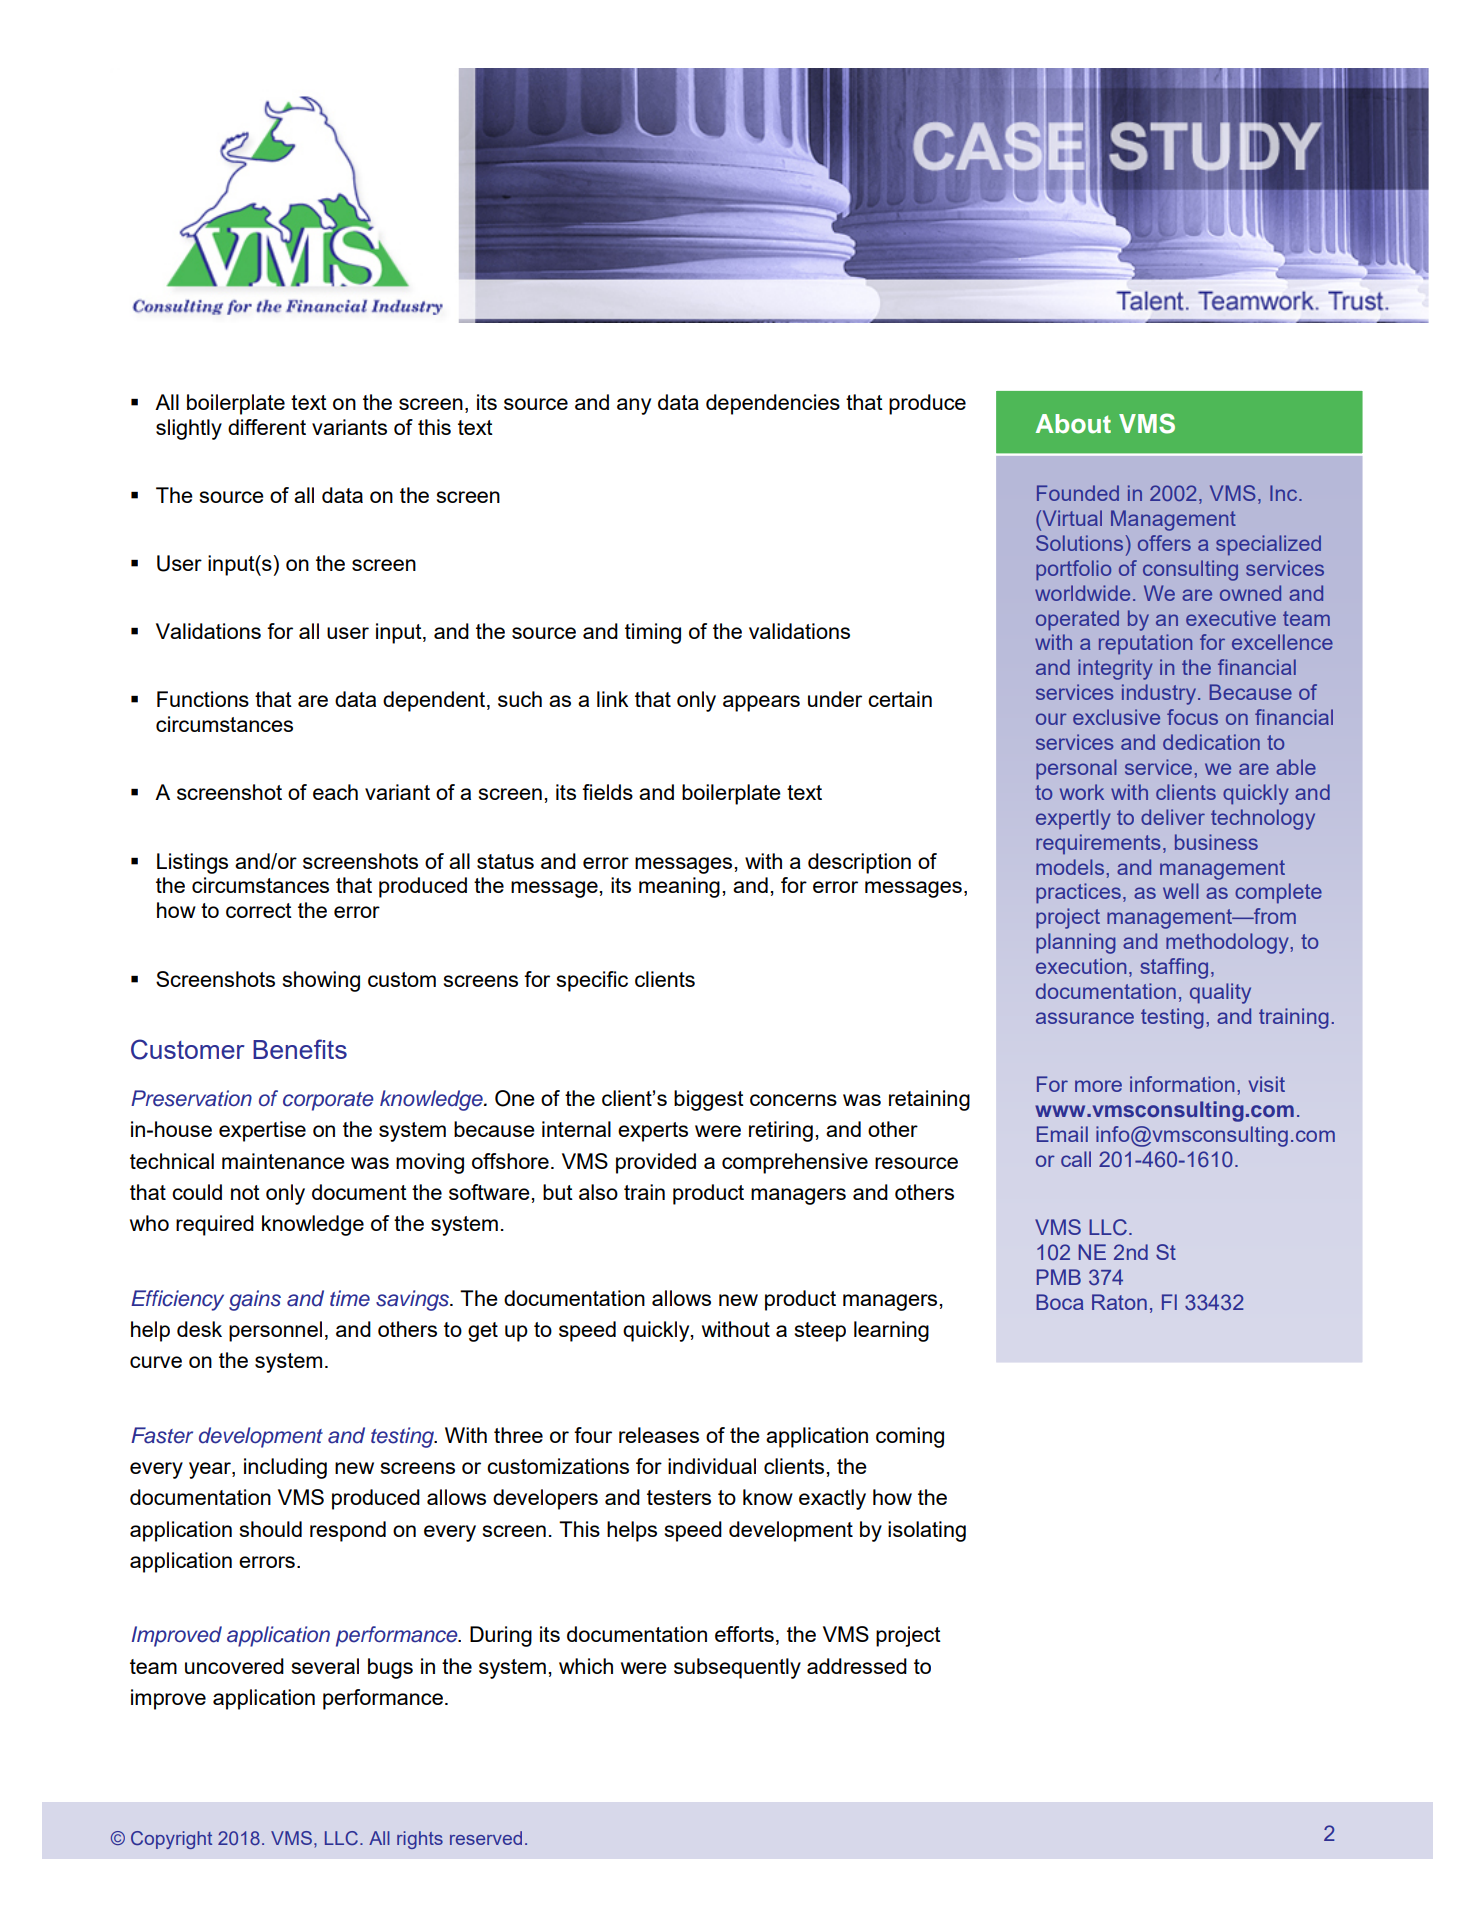 This page has height=1905, width=1472. Describe the element at coordinates (171, 1840) in the page. I see `Copyright` at that location.
